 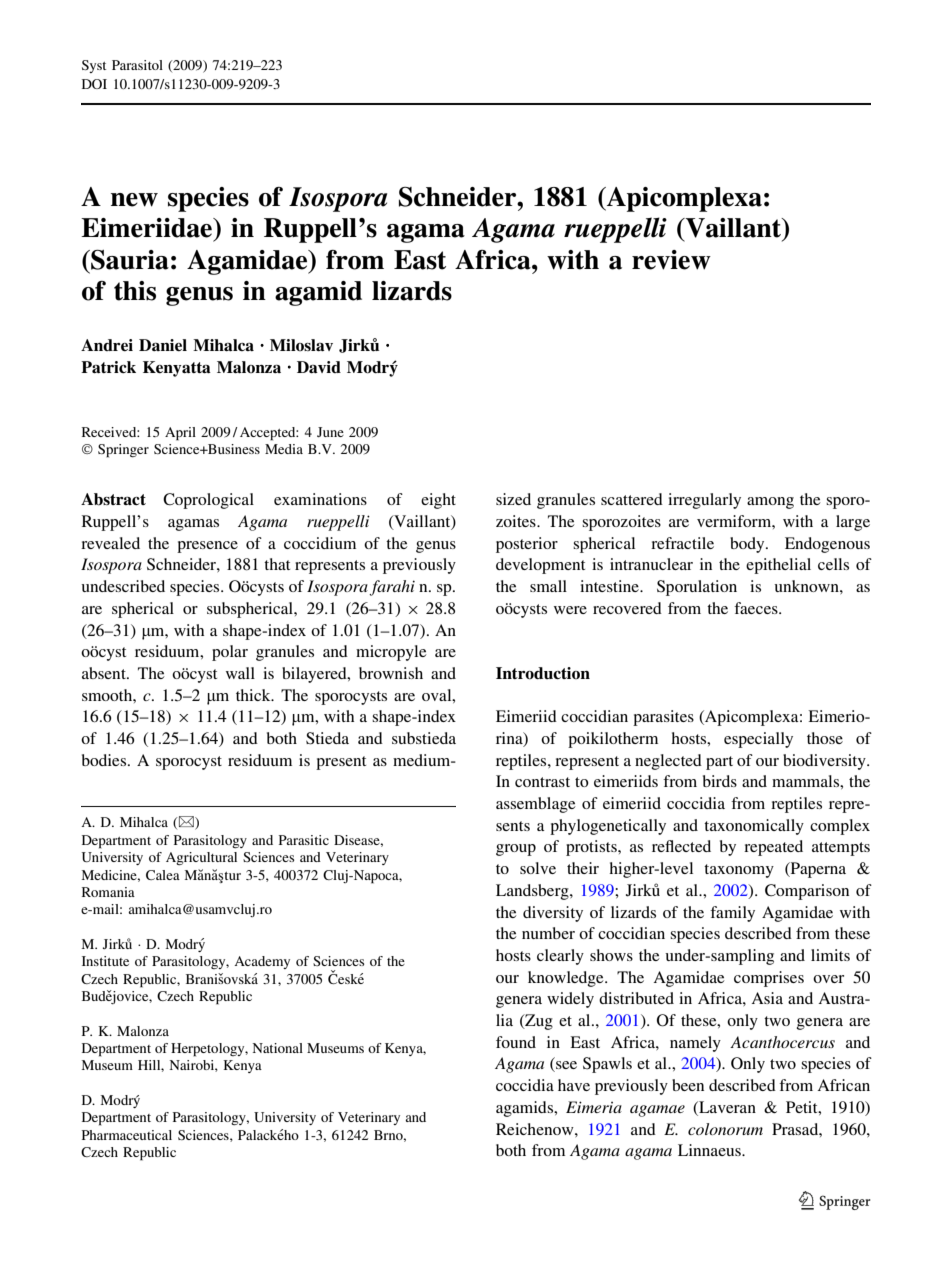 What do you see at coordinates (574, 1085) in the image?
I see `have` at bounding box center [574, 1085].
